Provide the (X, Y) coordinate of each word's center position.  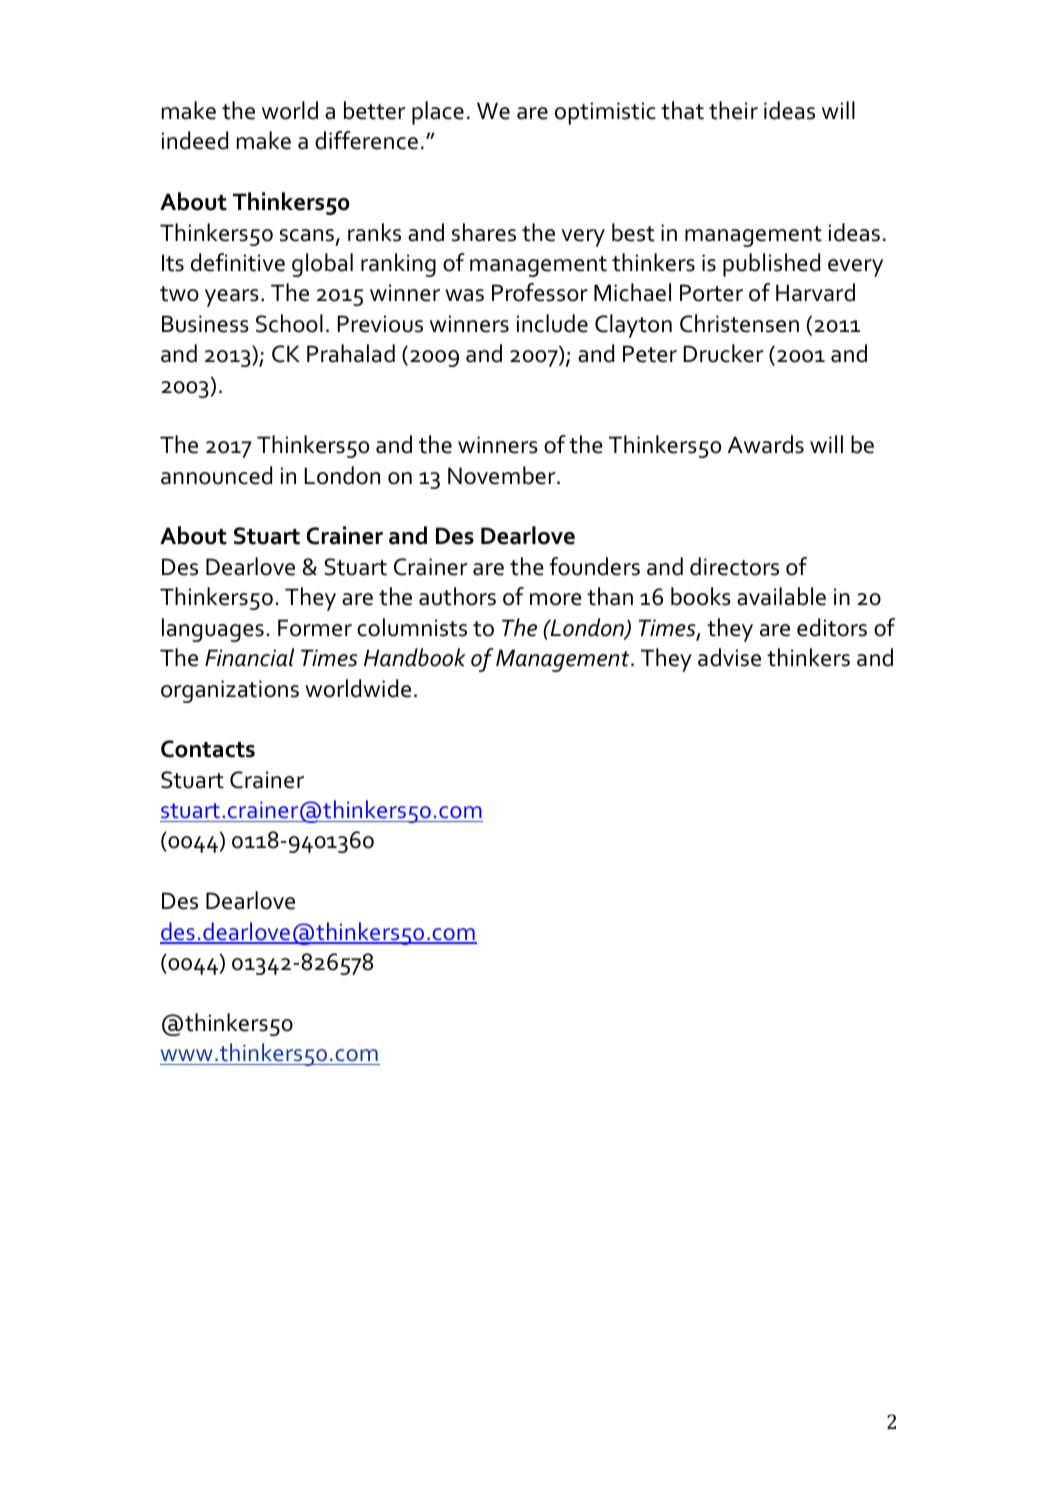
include (552, 323)
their (733, 110)
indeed (195, 140)
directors (734, 566)
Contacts (208, 749)
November (503, 475)
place (438, 113)
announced (216, 475)
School (289, 323)
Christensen (739, 323)
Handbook (415, 657)
